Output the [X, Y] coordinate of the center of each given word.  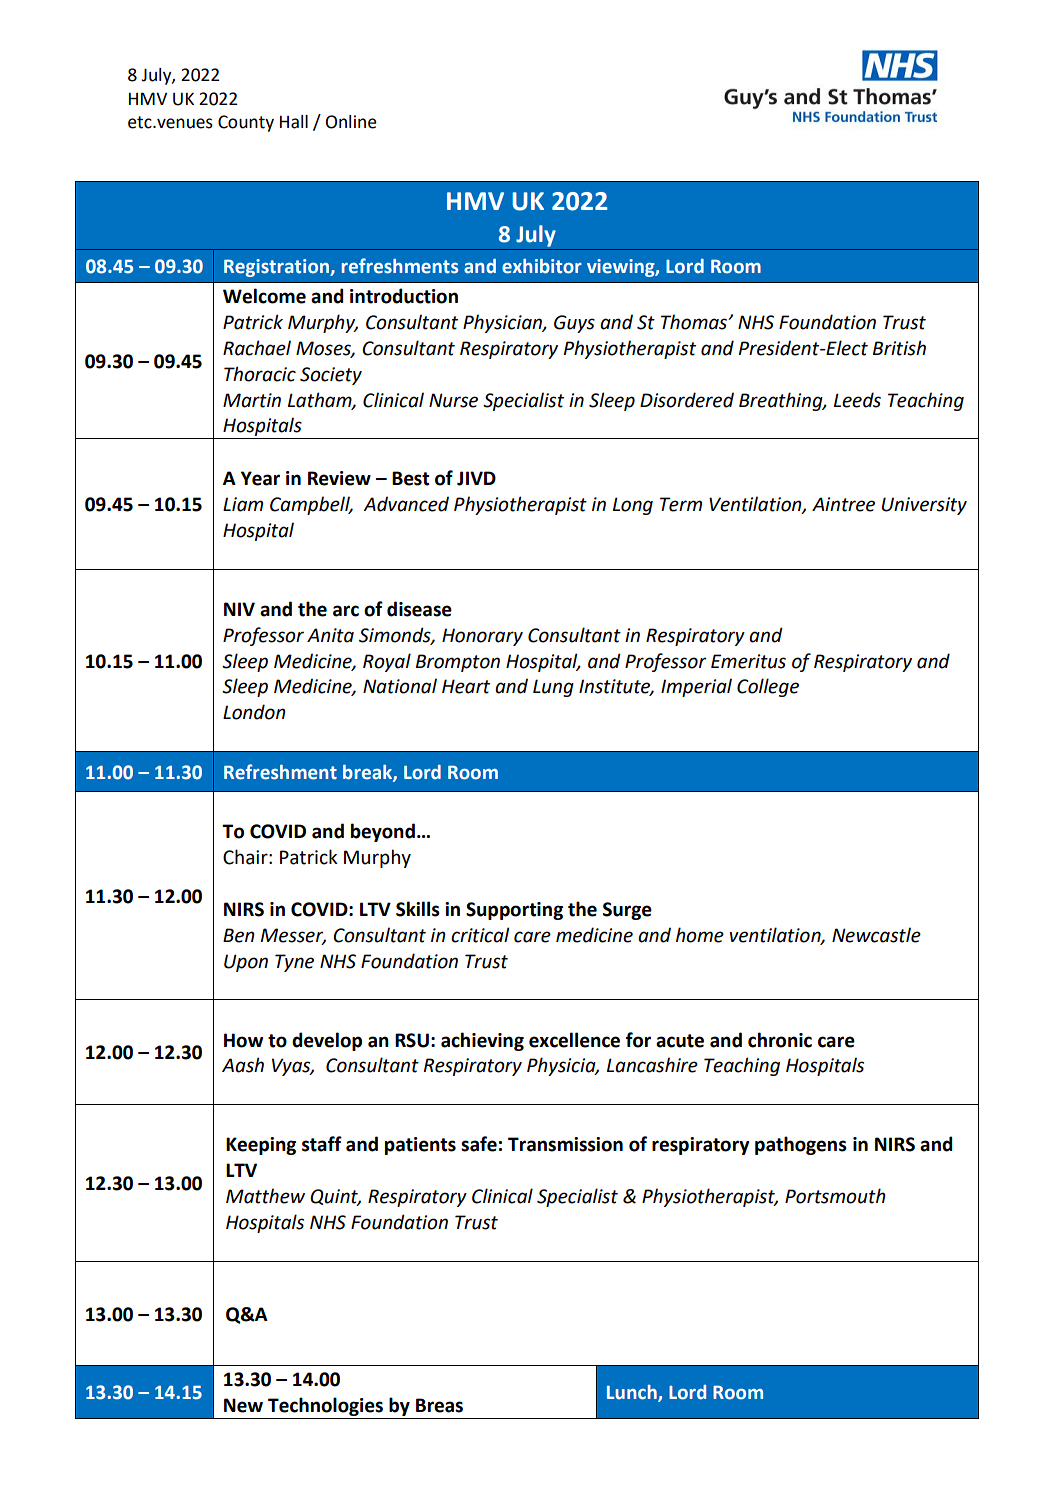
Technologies [325, 1406]
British [899, 348]
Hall [294, 122]
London [254, 712]
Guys [574, 324]
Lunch [633, 1393]
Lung [553, 688]
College [768, 687]
